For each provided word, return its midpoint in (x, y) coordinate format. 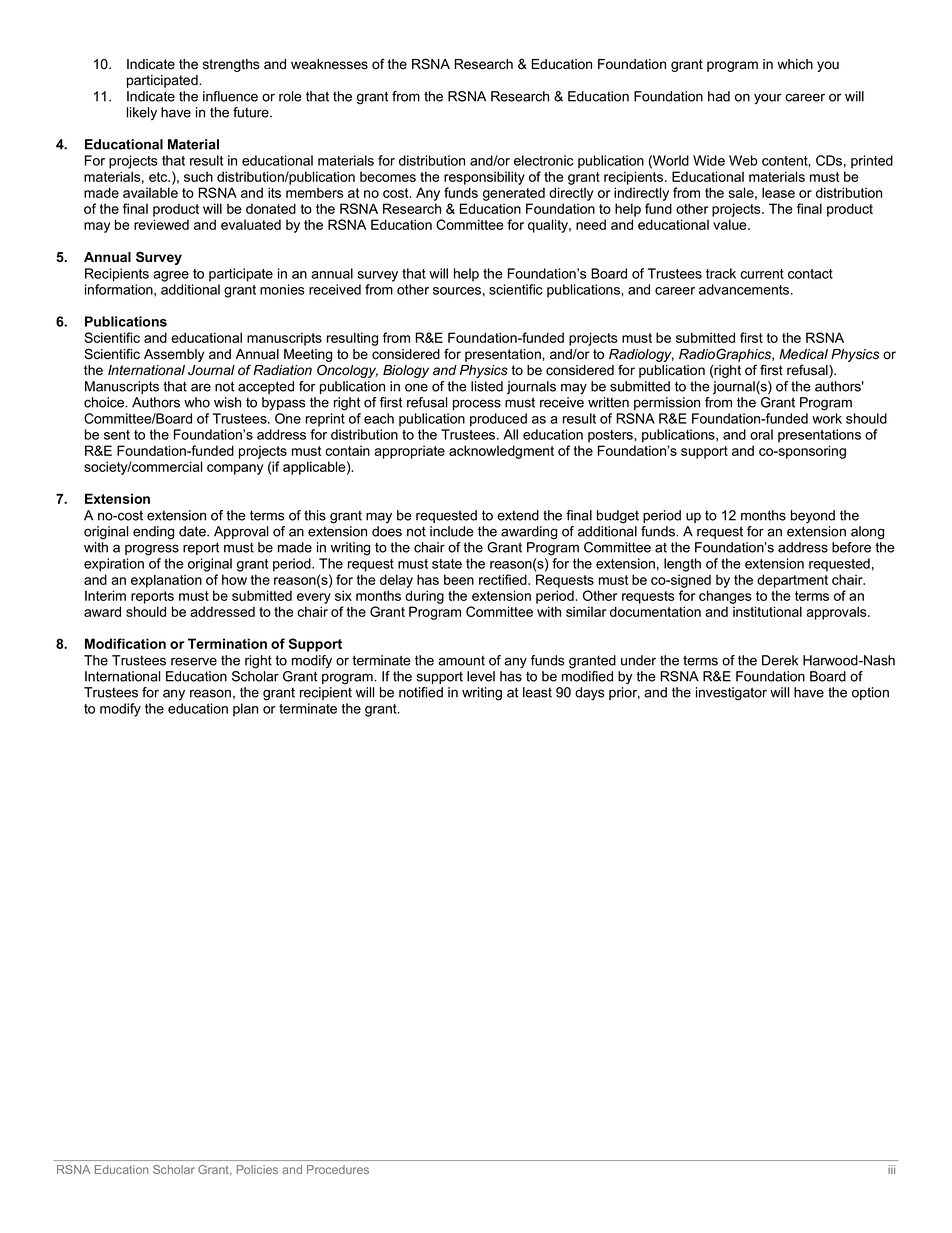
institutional (767, 611)
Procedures (338, 1169)
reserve (194, 661)
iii (891, 1169)
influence (230, 96)
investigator (731, 694)
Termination (227, 643)
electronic (544, 160)
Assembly (174, 355)
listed (487, 386)
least (537, 692)
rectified (504, 579)
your (768, 99)
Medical (803, 354)
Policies (257, 1169)
